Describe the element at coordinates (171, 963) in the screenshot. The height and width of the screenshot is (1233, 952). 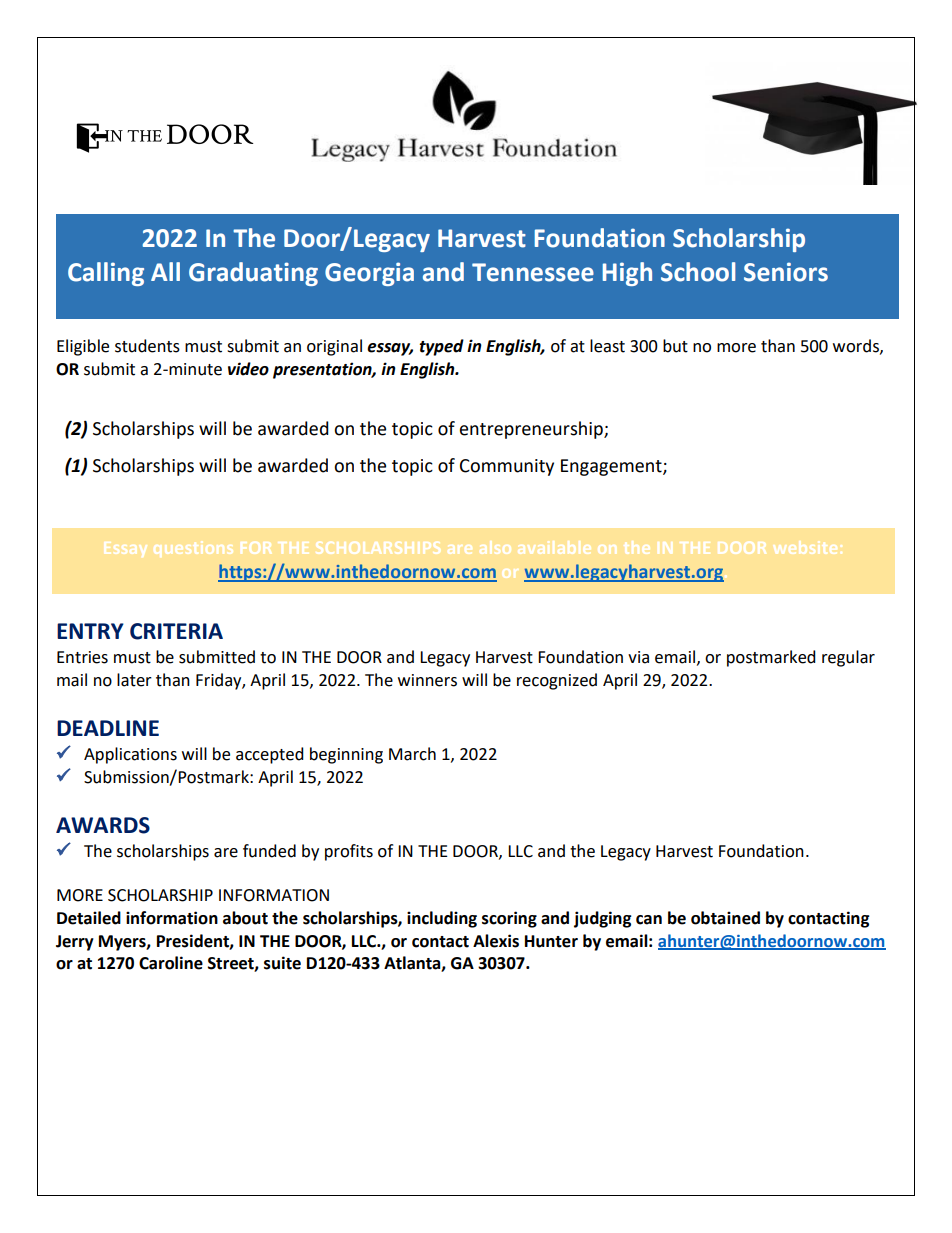
I see `Caroline` at that location.
